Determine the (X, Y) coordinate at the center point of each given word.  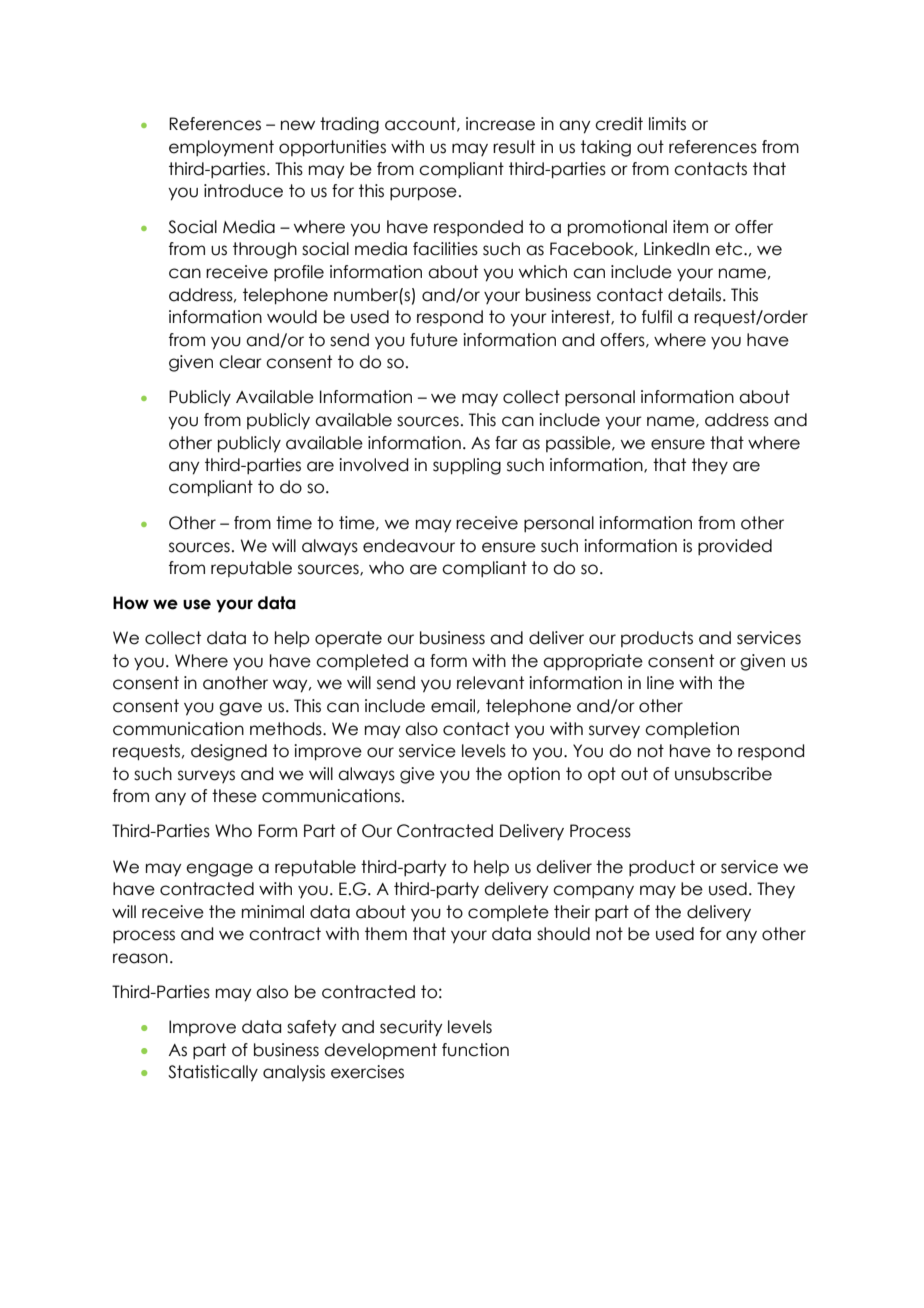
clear (240, 362)
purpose (423, 194)
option (534, 775)
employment (221, 148)
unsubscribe (723, 774)
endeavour (409, 546)
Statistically (213, 1073)
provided (735, 547)
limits (667, 124)
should (563, 934)
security (411, 1028)
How (131, 603)
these (234, 796)
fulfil (657, 317)
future (434, 340)
